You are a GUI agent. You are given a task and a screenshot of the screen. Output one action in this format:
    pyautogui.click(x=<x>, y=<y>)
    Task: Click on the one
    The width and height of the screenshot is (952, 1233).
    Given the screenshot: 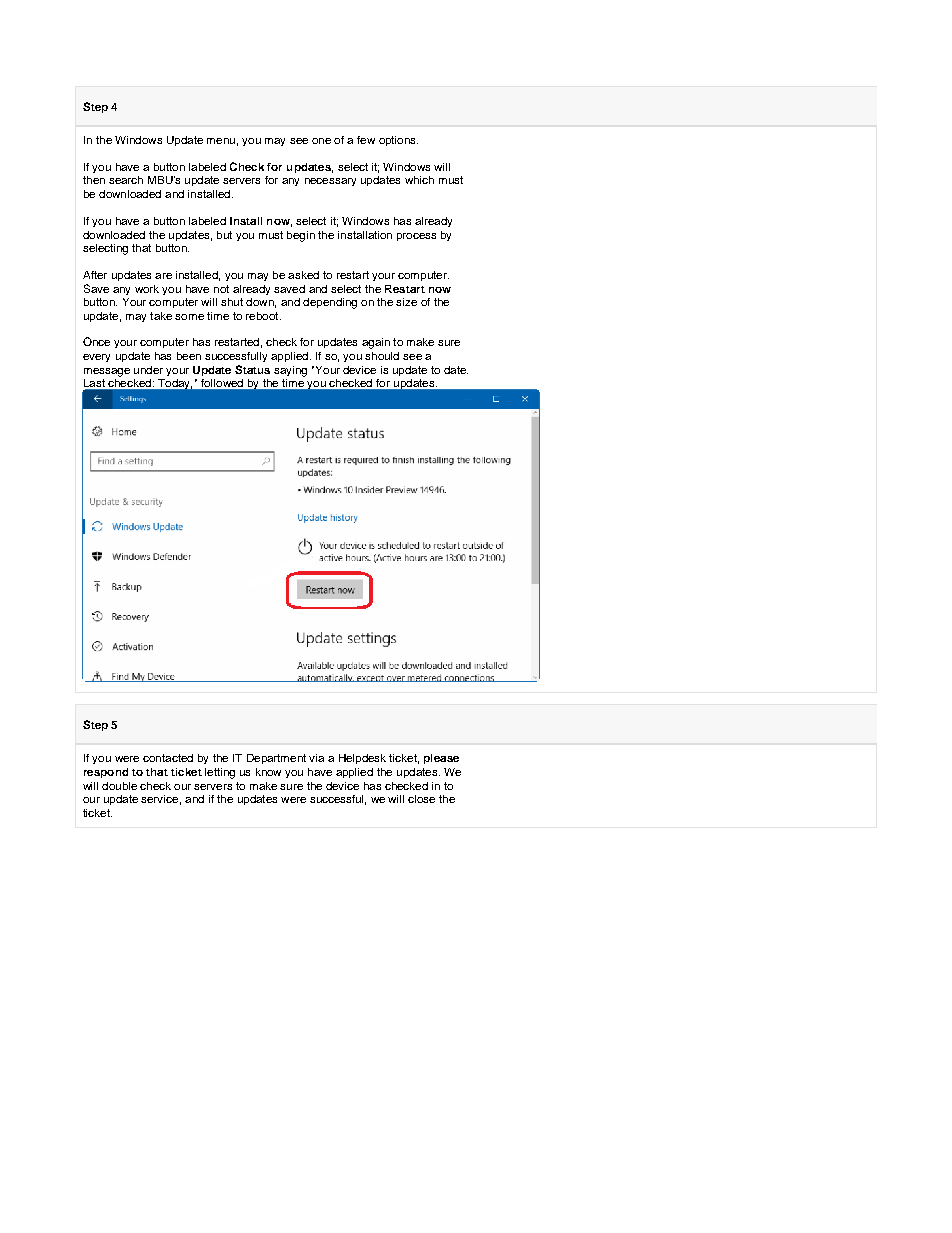 What is the action you would take?
    pyautogui.click(x=321, y=141)
